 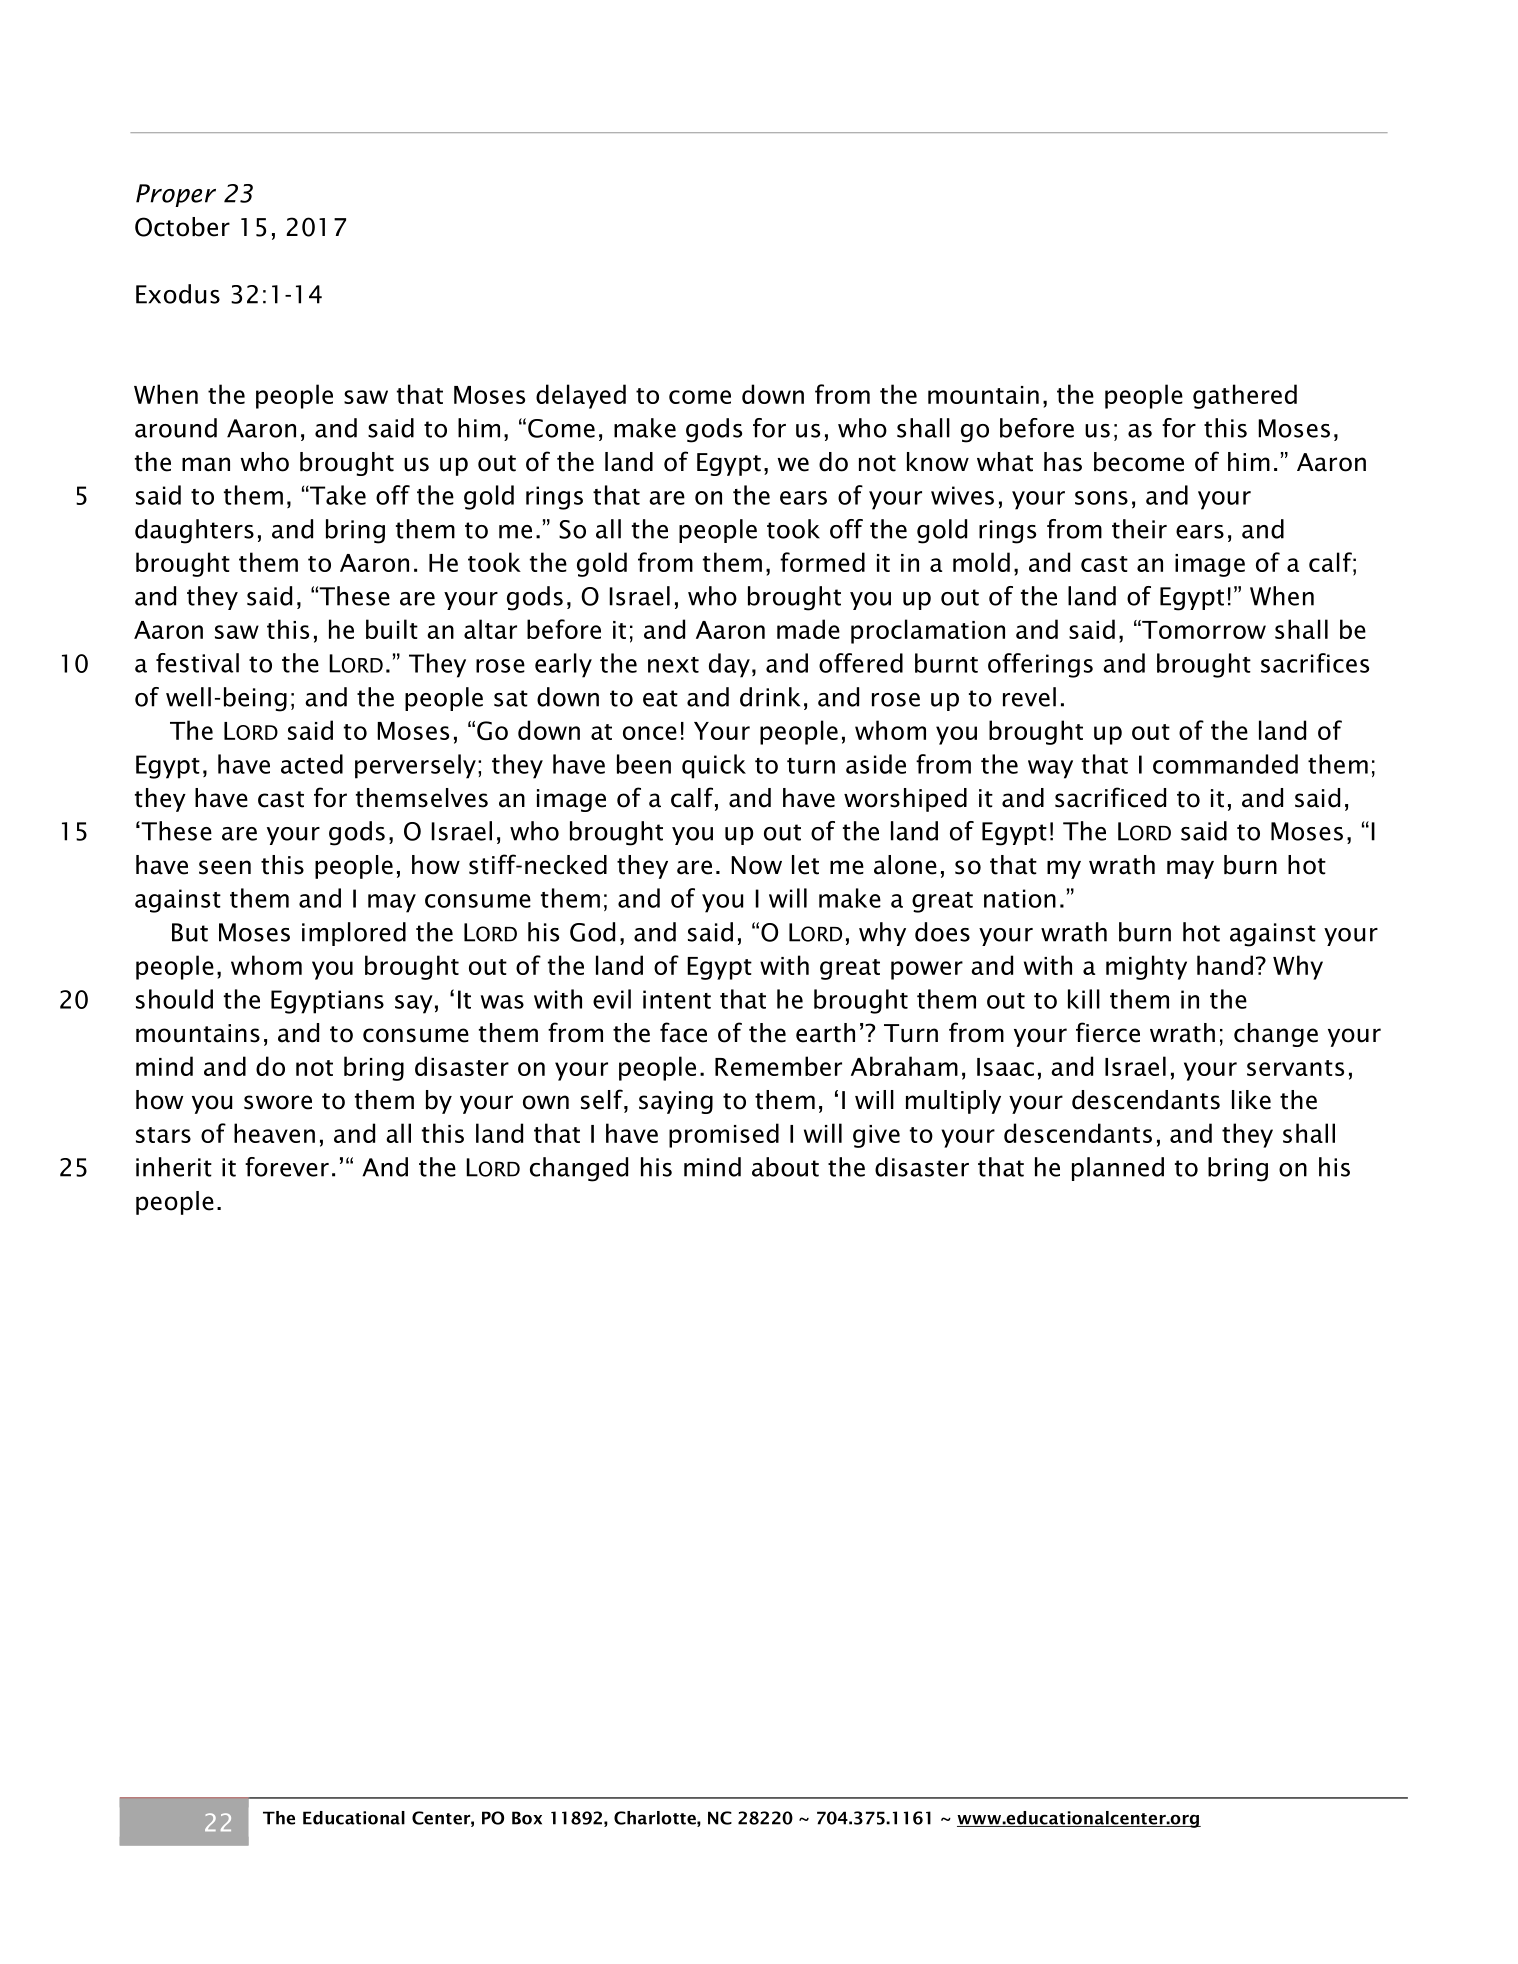 I want to click on intent, so click(x=677, y=999).
